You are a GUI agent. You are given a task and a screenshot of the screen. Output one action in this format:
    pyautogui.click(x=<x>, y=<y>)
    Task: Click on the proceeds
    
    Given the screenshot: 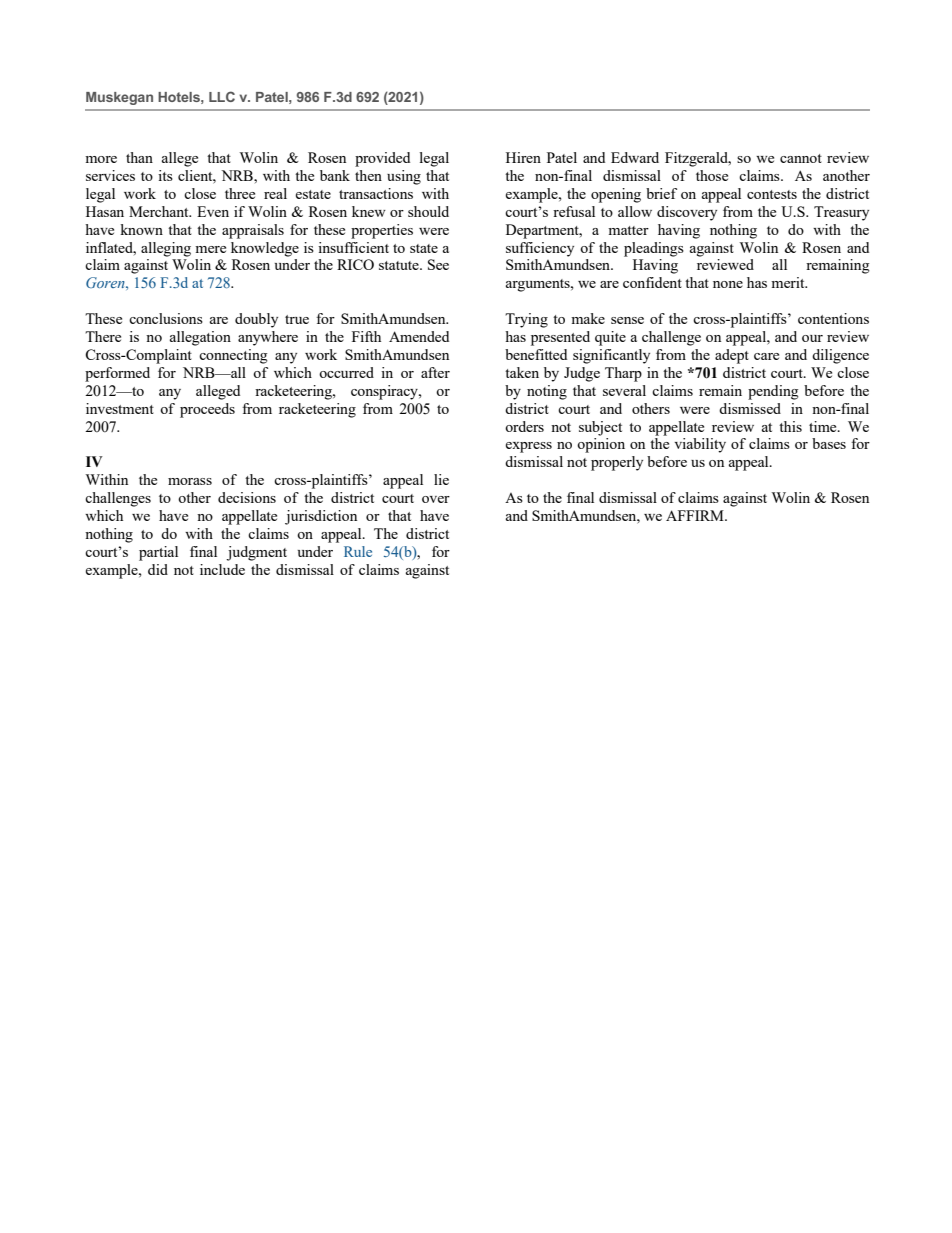 What is the action you would take?
    pyautogui.click(x=207, y=410)
